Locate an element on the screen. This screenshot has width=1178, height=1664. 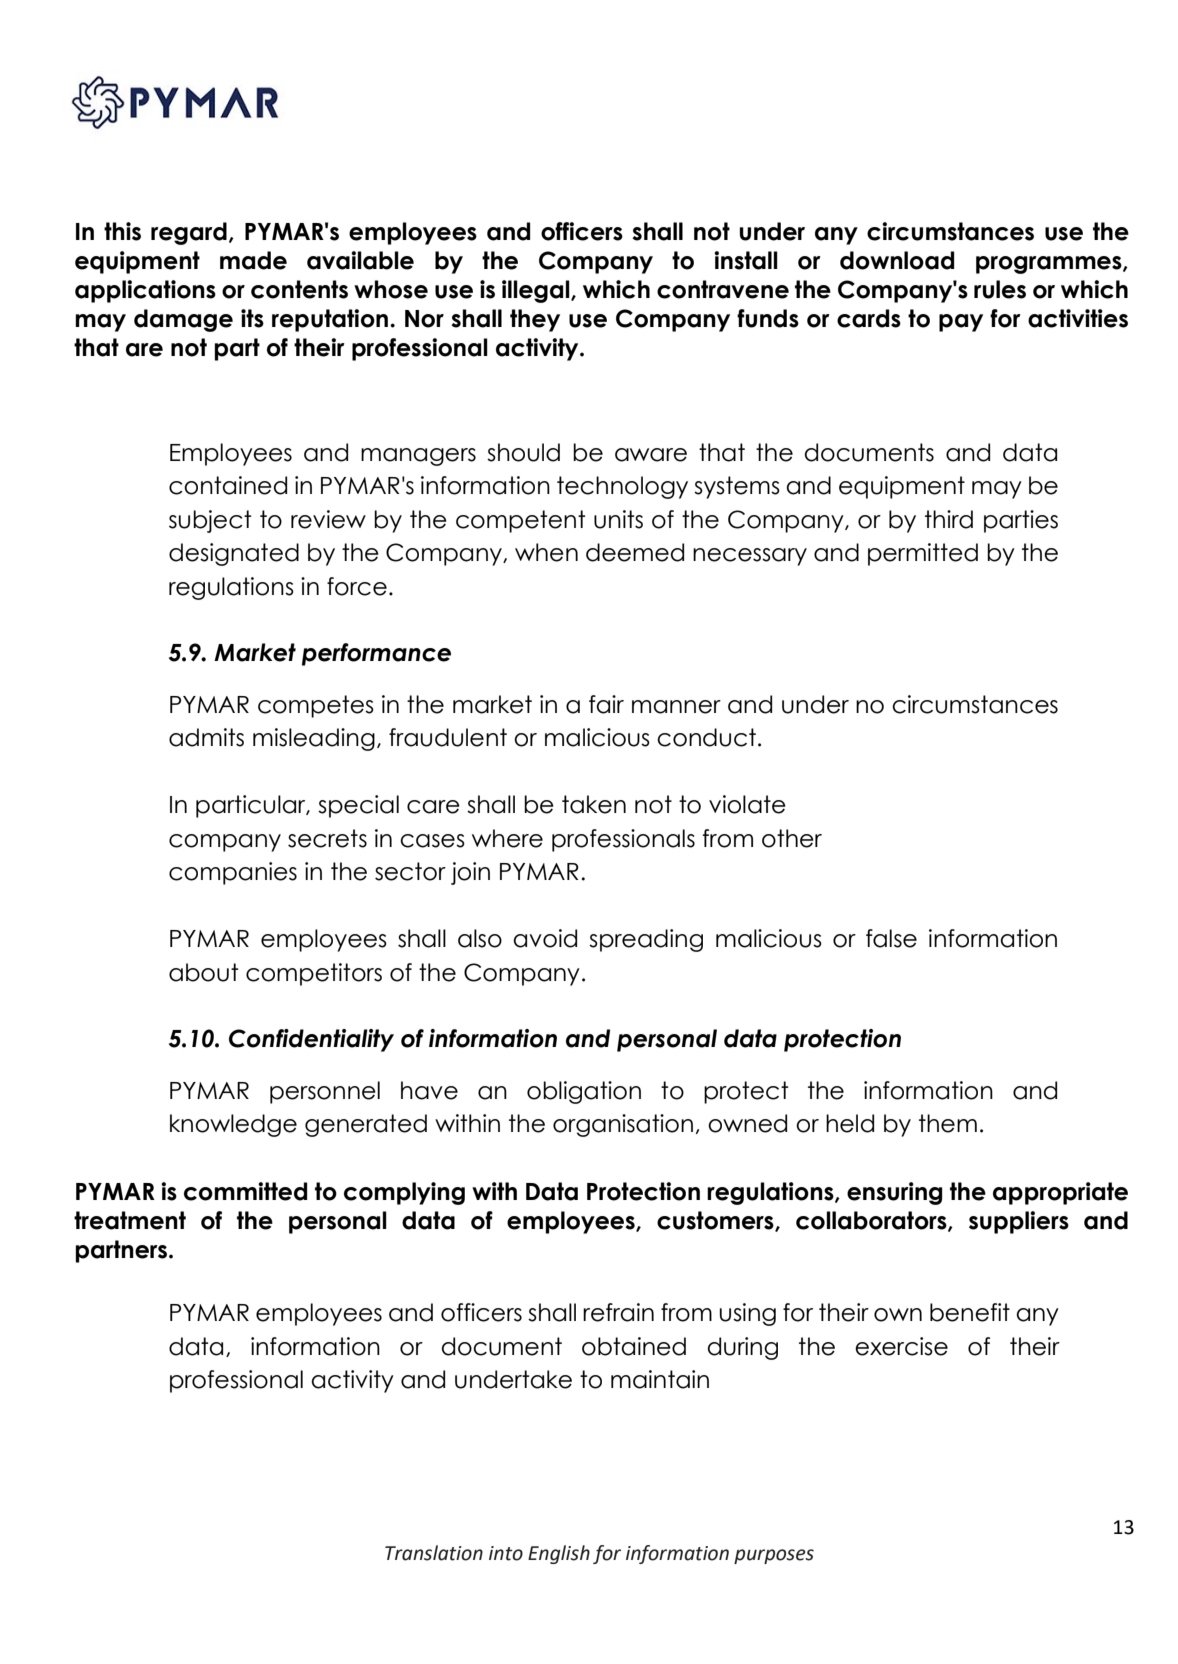
designated is located at coordinates (234, 554).
